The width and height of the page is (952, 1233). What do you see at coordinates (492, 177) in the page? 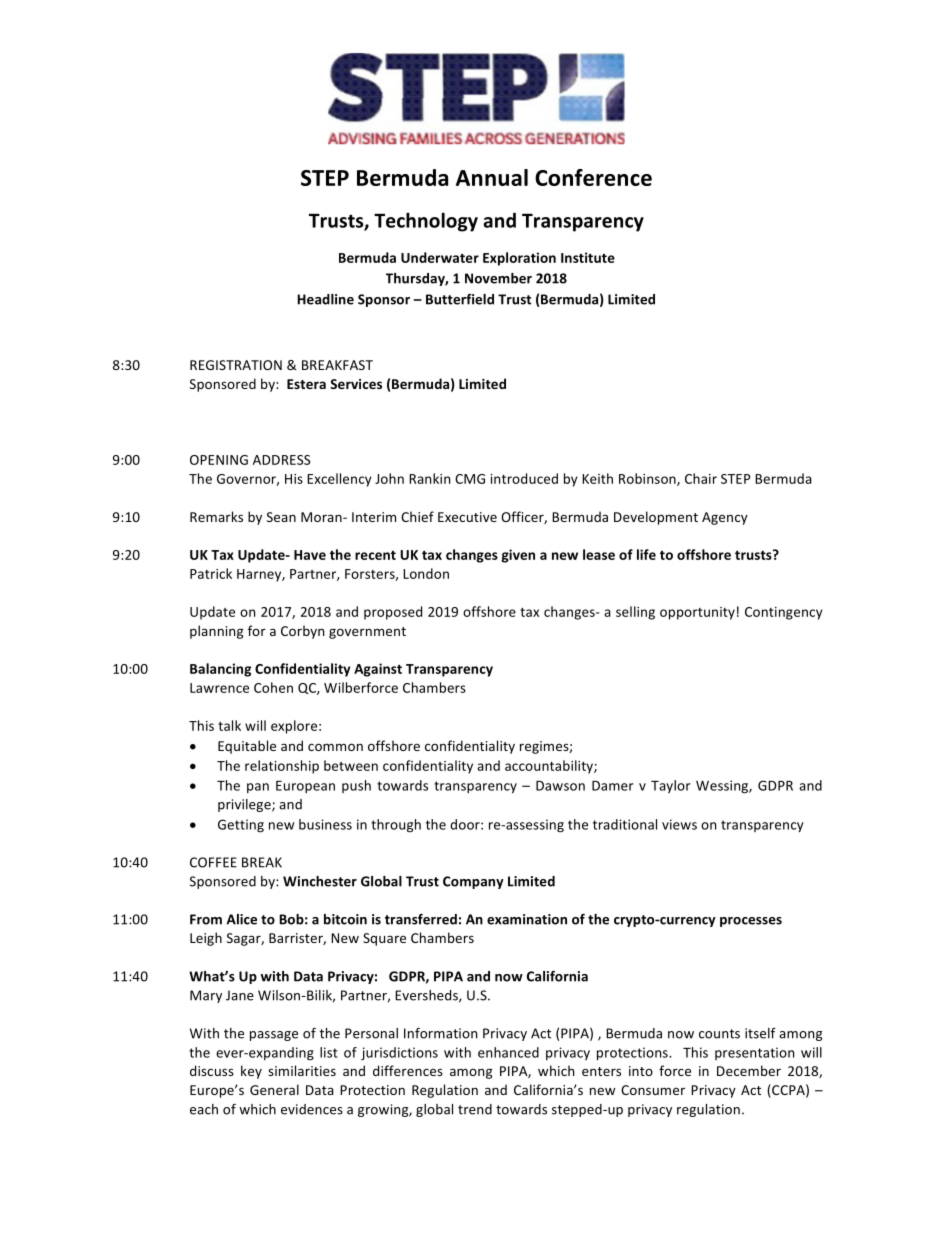
I see `Annual` at bounding box center [492, 177].
